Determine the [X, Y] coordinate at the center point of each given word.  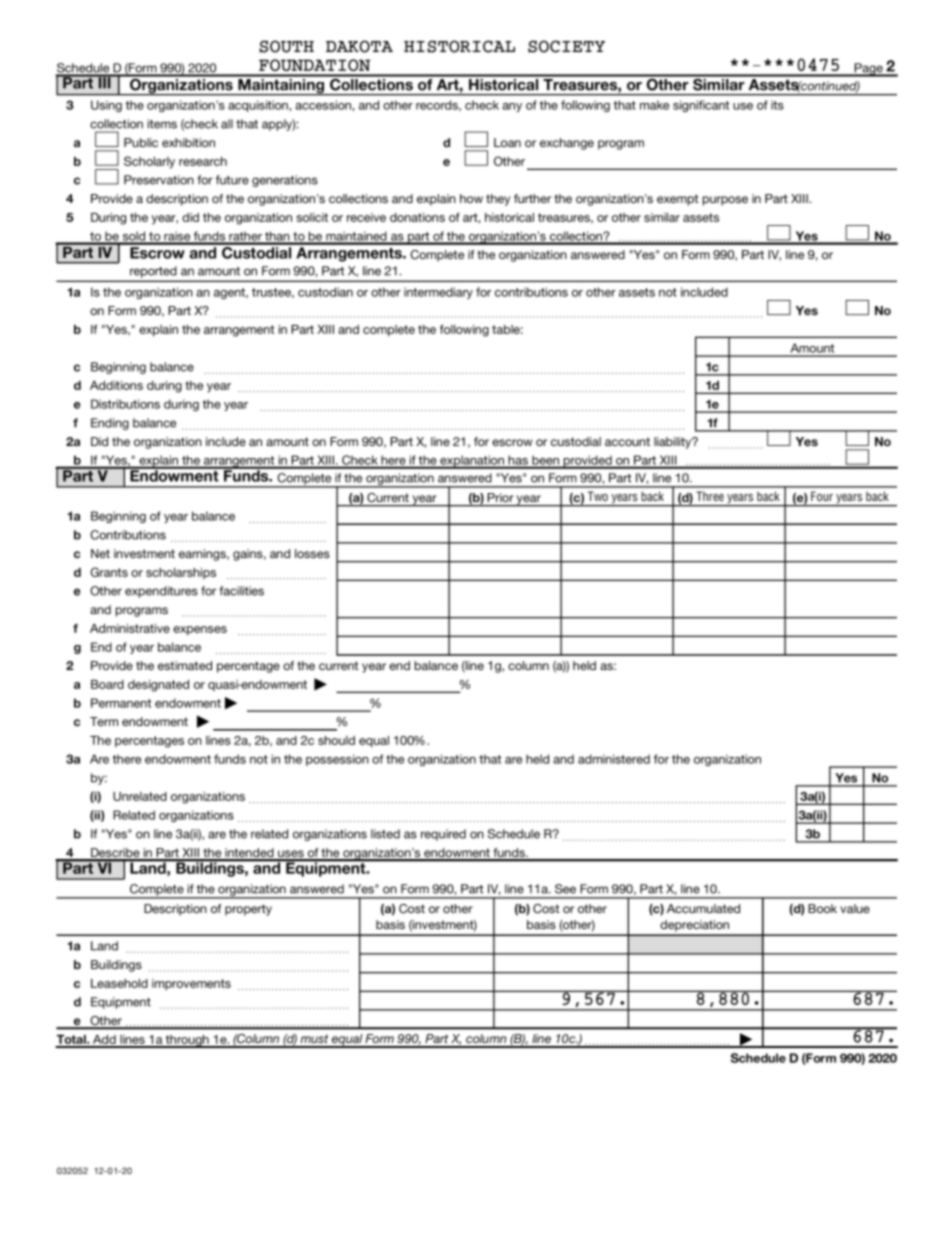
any [512, 107]
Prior [500, 497]
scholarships [181, 573]
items [162, 124]
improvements [191, 984]
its [777, 105]
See [565, 889]
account [627, 441]
